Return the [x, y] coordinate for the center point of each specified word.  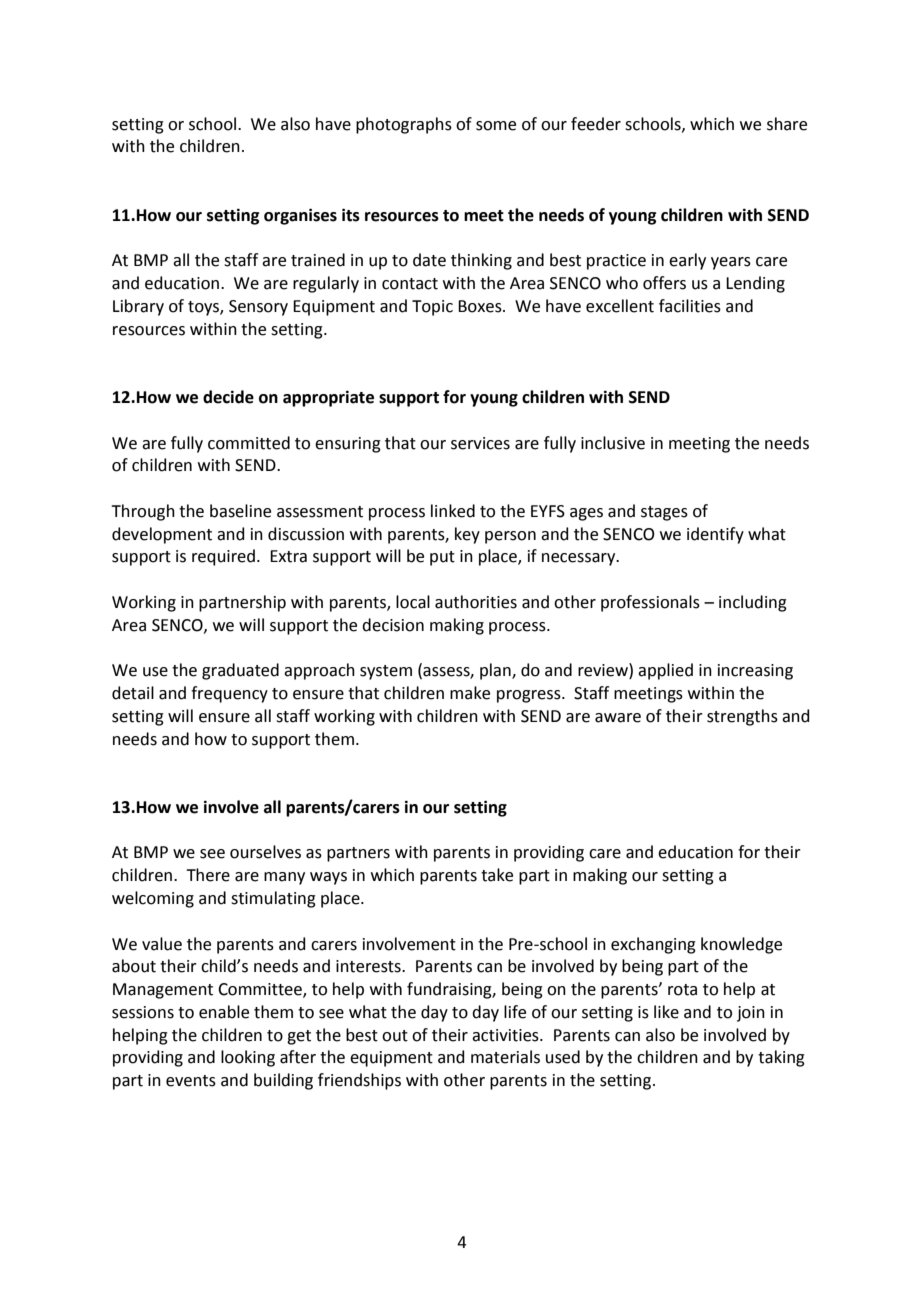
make [470, 693]
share [787, 124]
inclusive [613, 443]
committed [249, 443]
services [480, 443]
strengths [742, 717]
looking [248, 1058]
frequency [229, 694]
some [496, 126]
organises [300, 216]
